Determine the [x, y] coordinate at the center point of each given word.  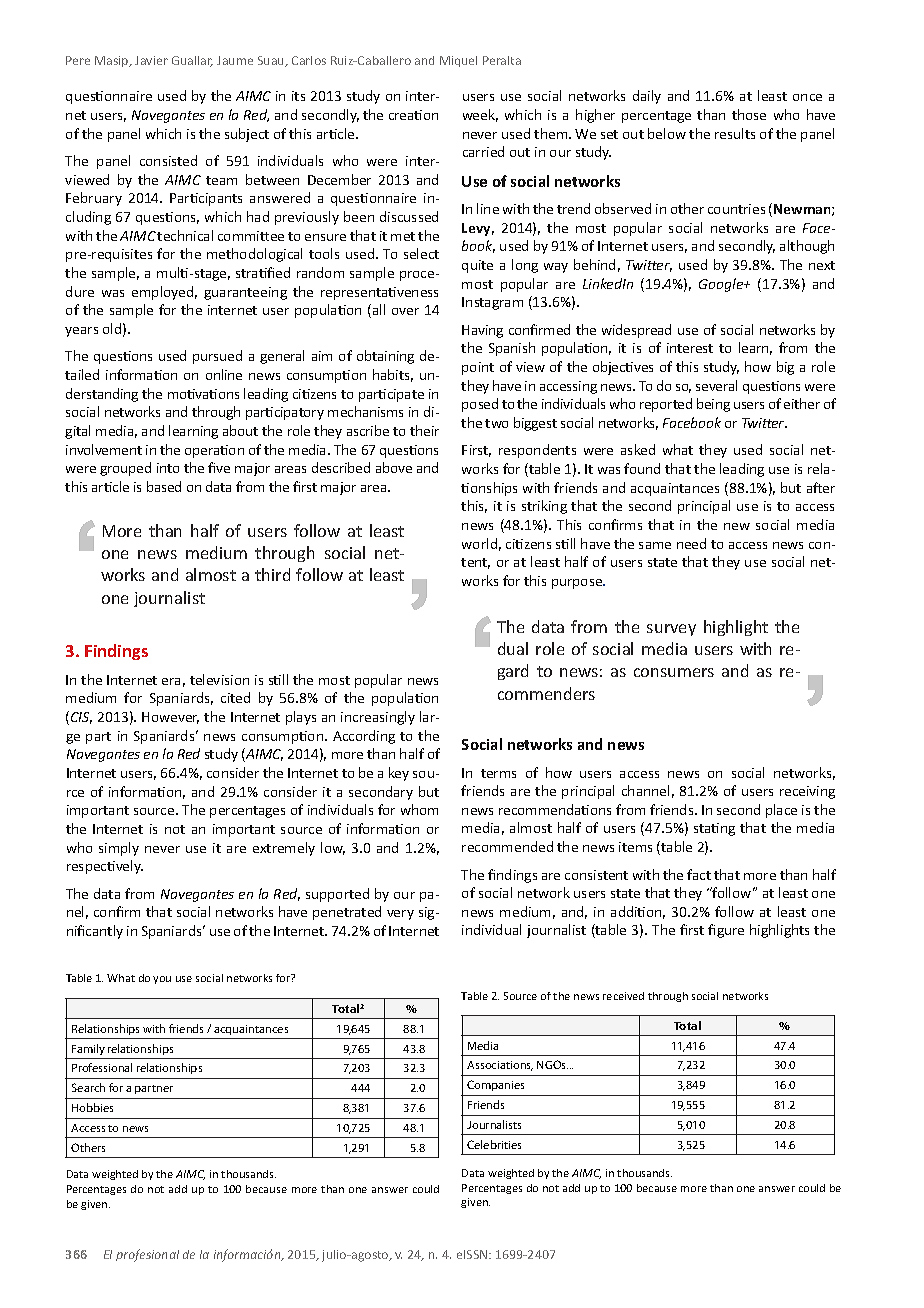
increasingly [378, 718]
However [170, 718]
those [749, 114]
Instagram [492, 303]
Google [722, 285]
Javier [151, 60]
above [394, 467]
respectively [105, 867]
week [480, 115]
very [400, 915]
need [691, 543]
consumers [674, 672]
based [164, 486]
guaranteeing [245, 293]
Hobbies [92, 1107]
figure [726, 931]
